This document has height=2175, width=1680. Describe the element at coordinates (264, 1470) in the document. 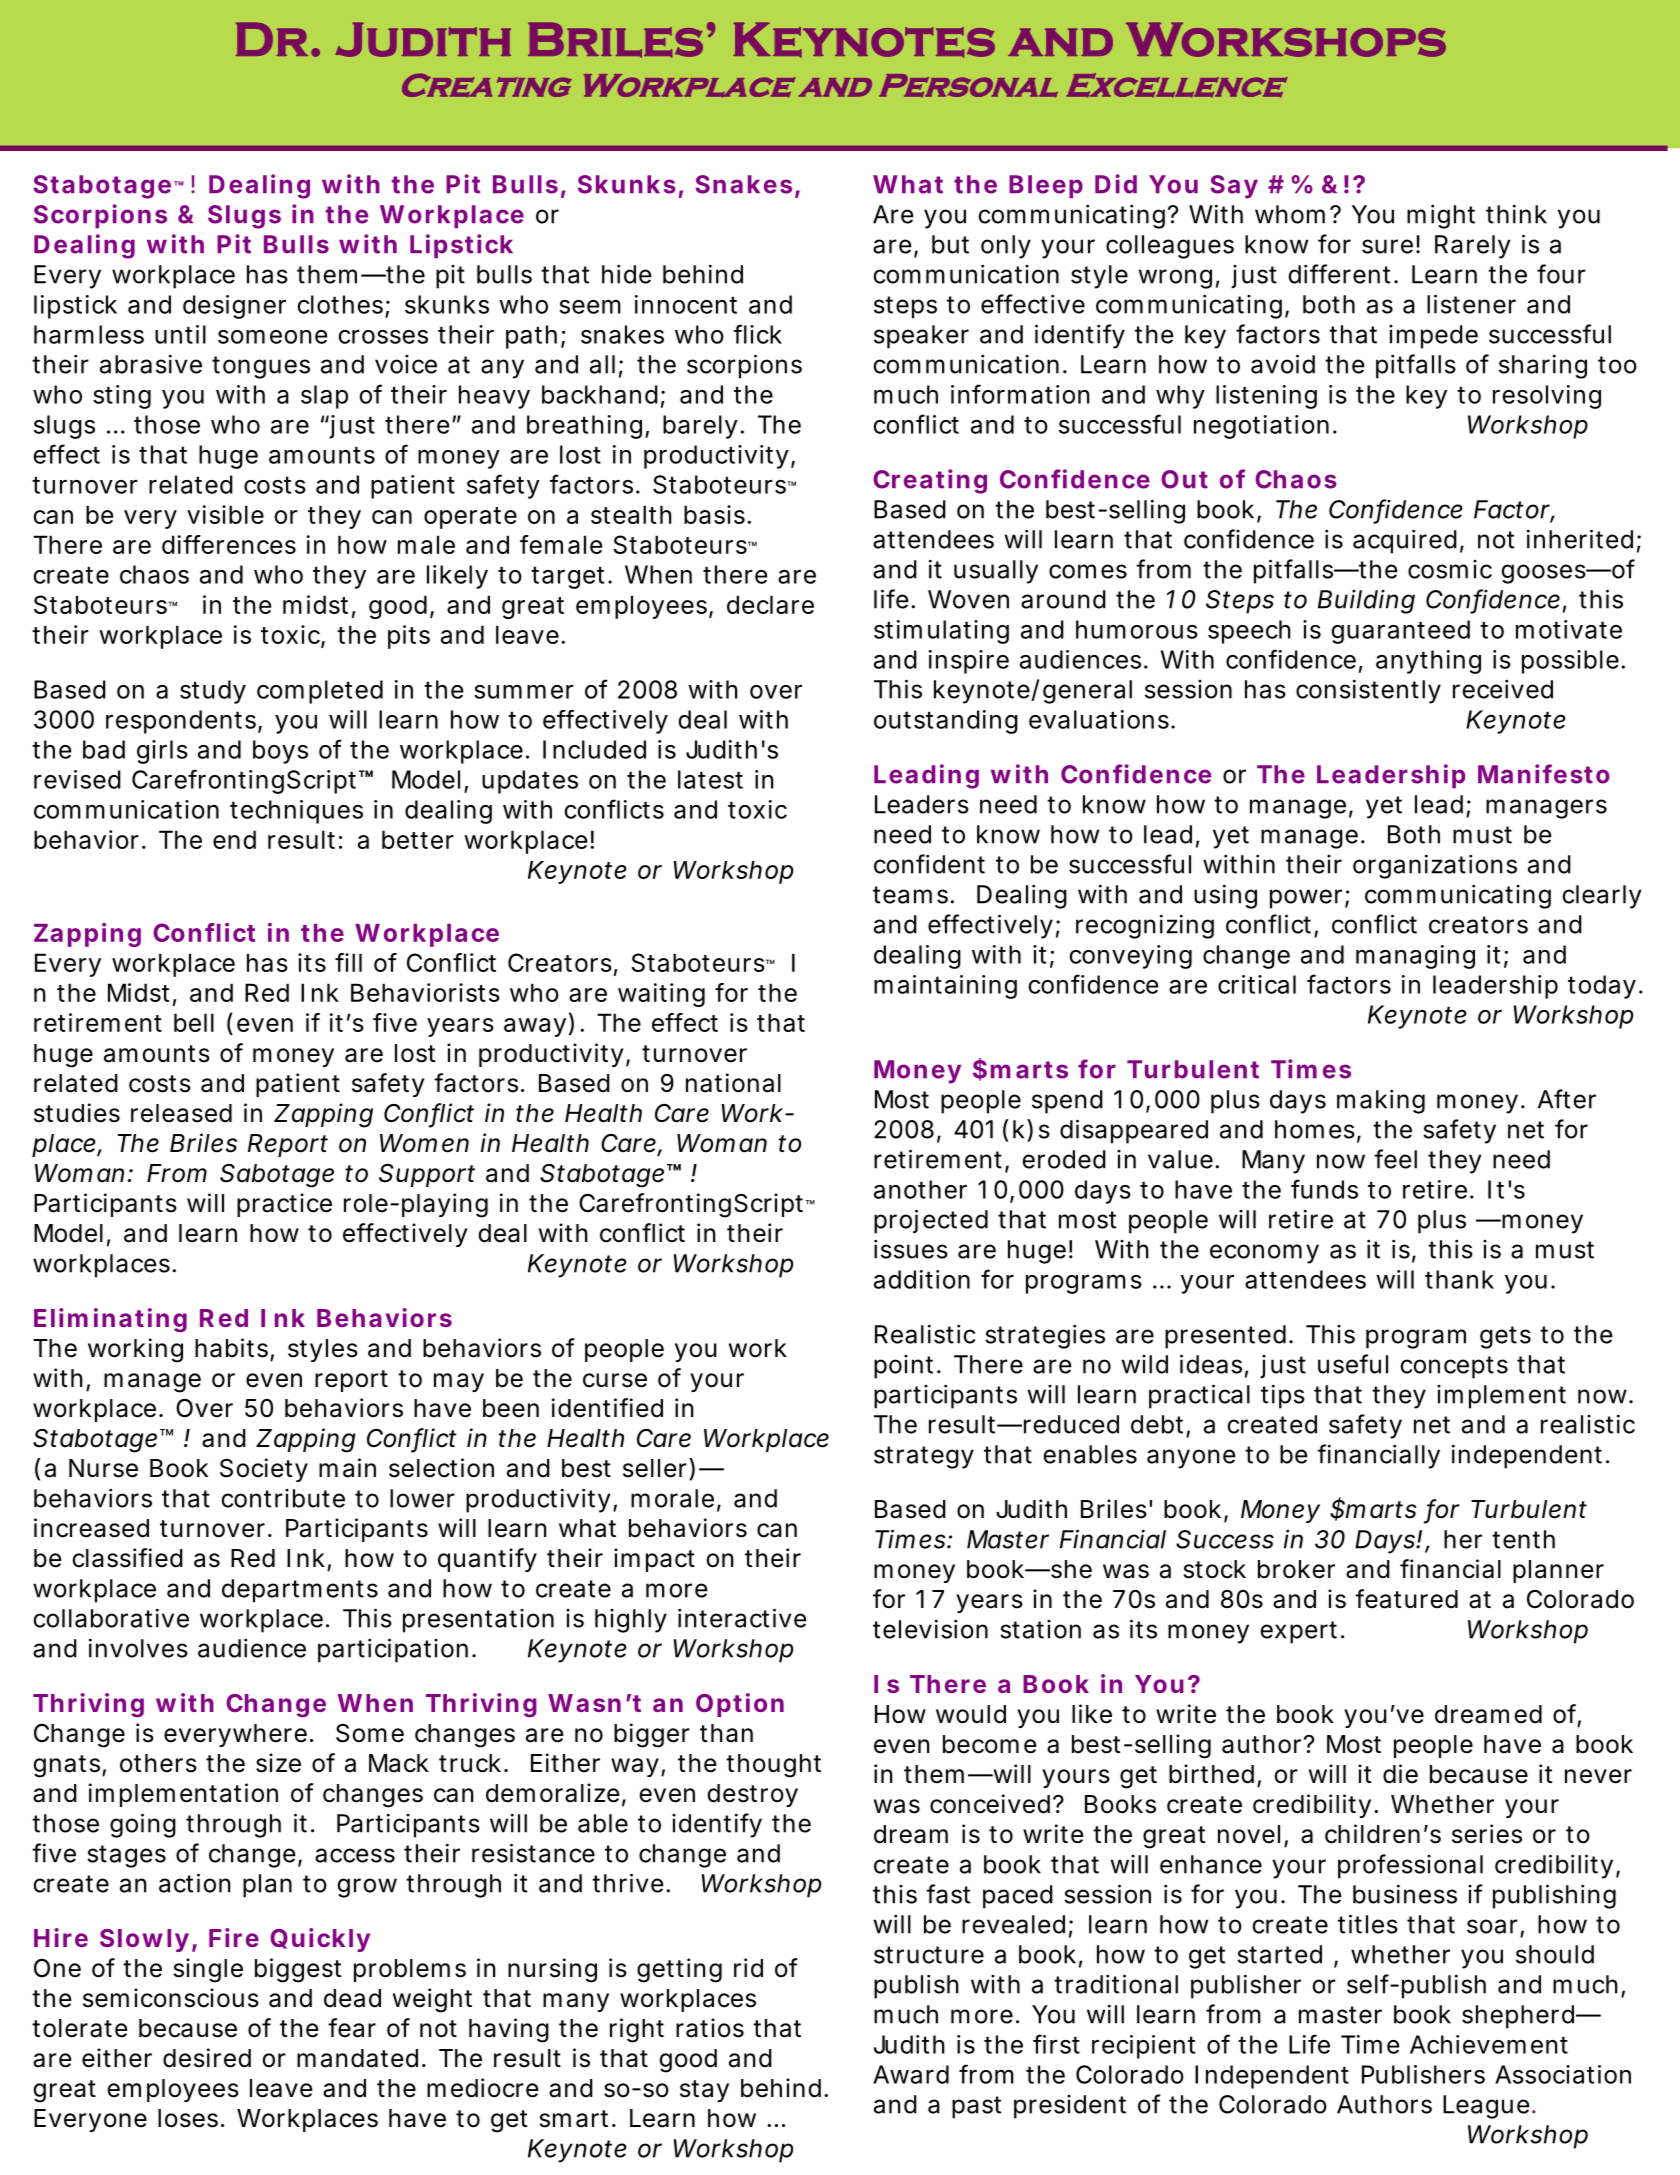

I see `Society` at that location.
